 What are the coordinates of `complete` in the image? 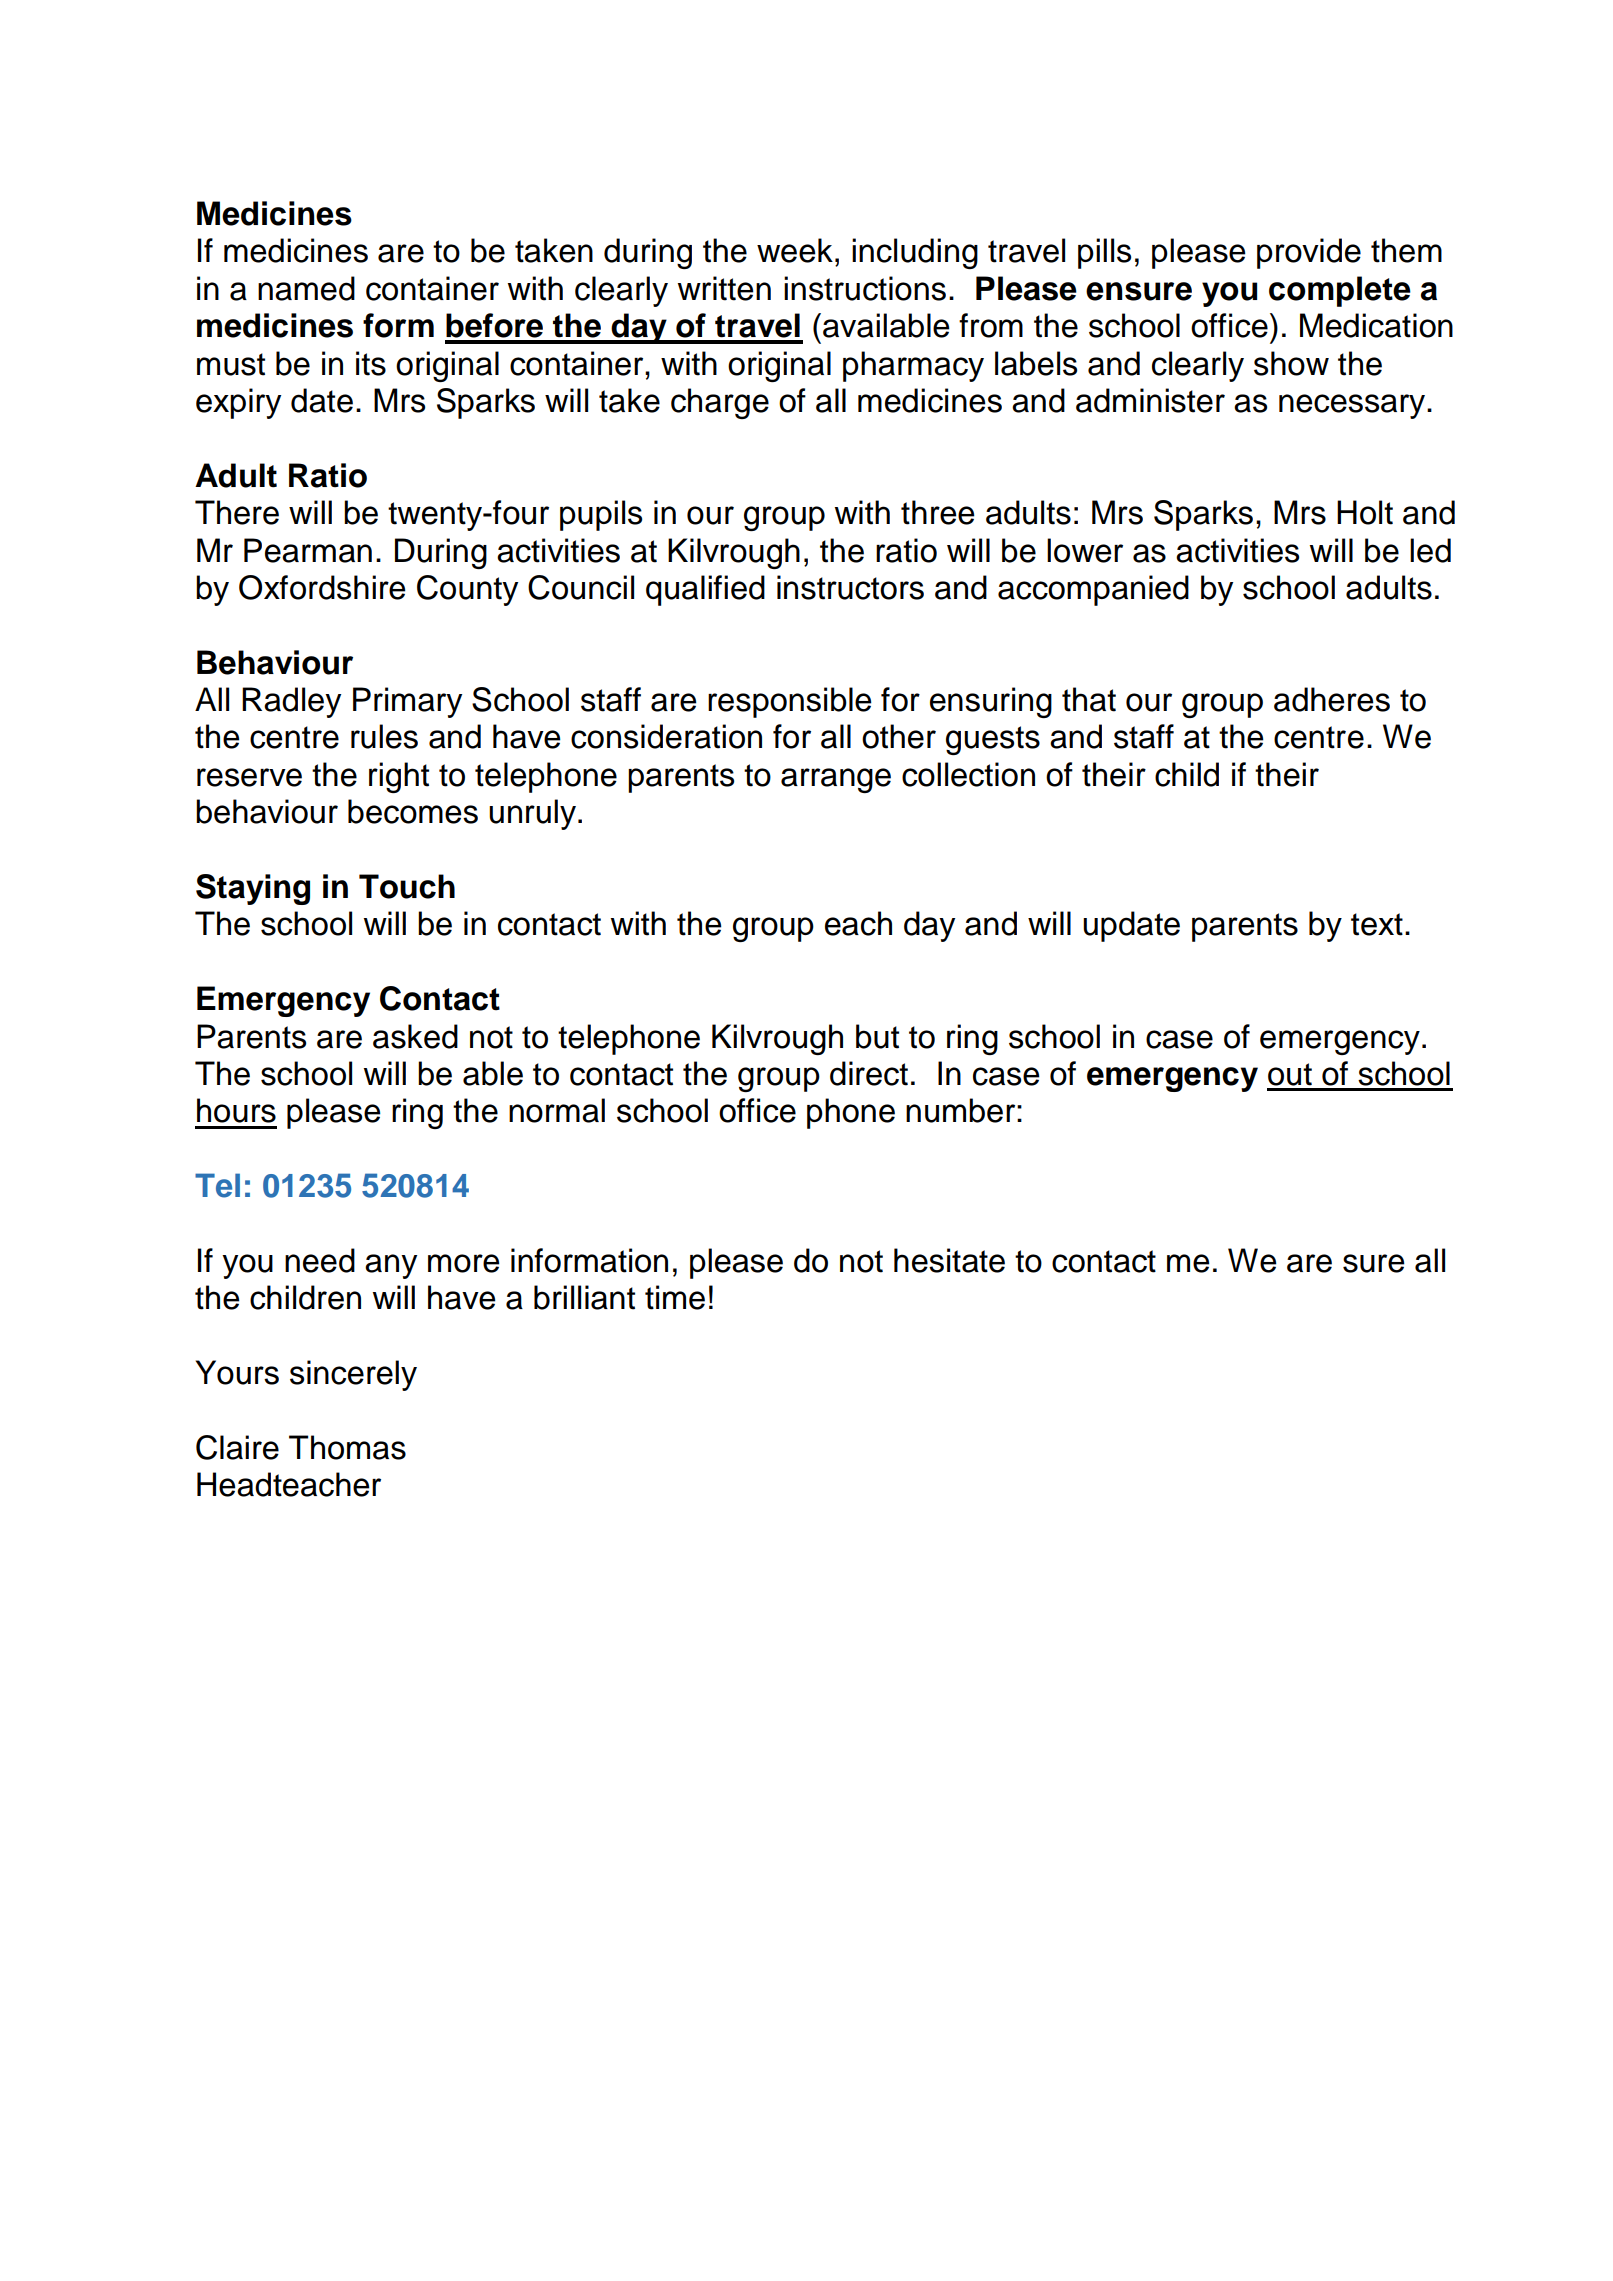 It's located at (1340, 291).
